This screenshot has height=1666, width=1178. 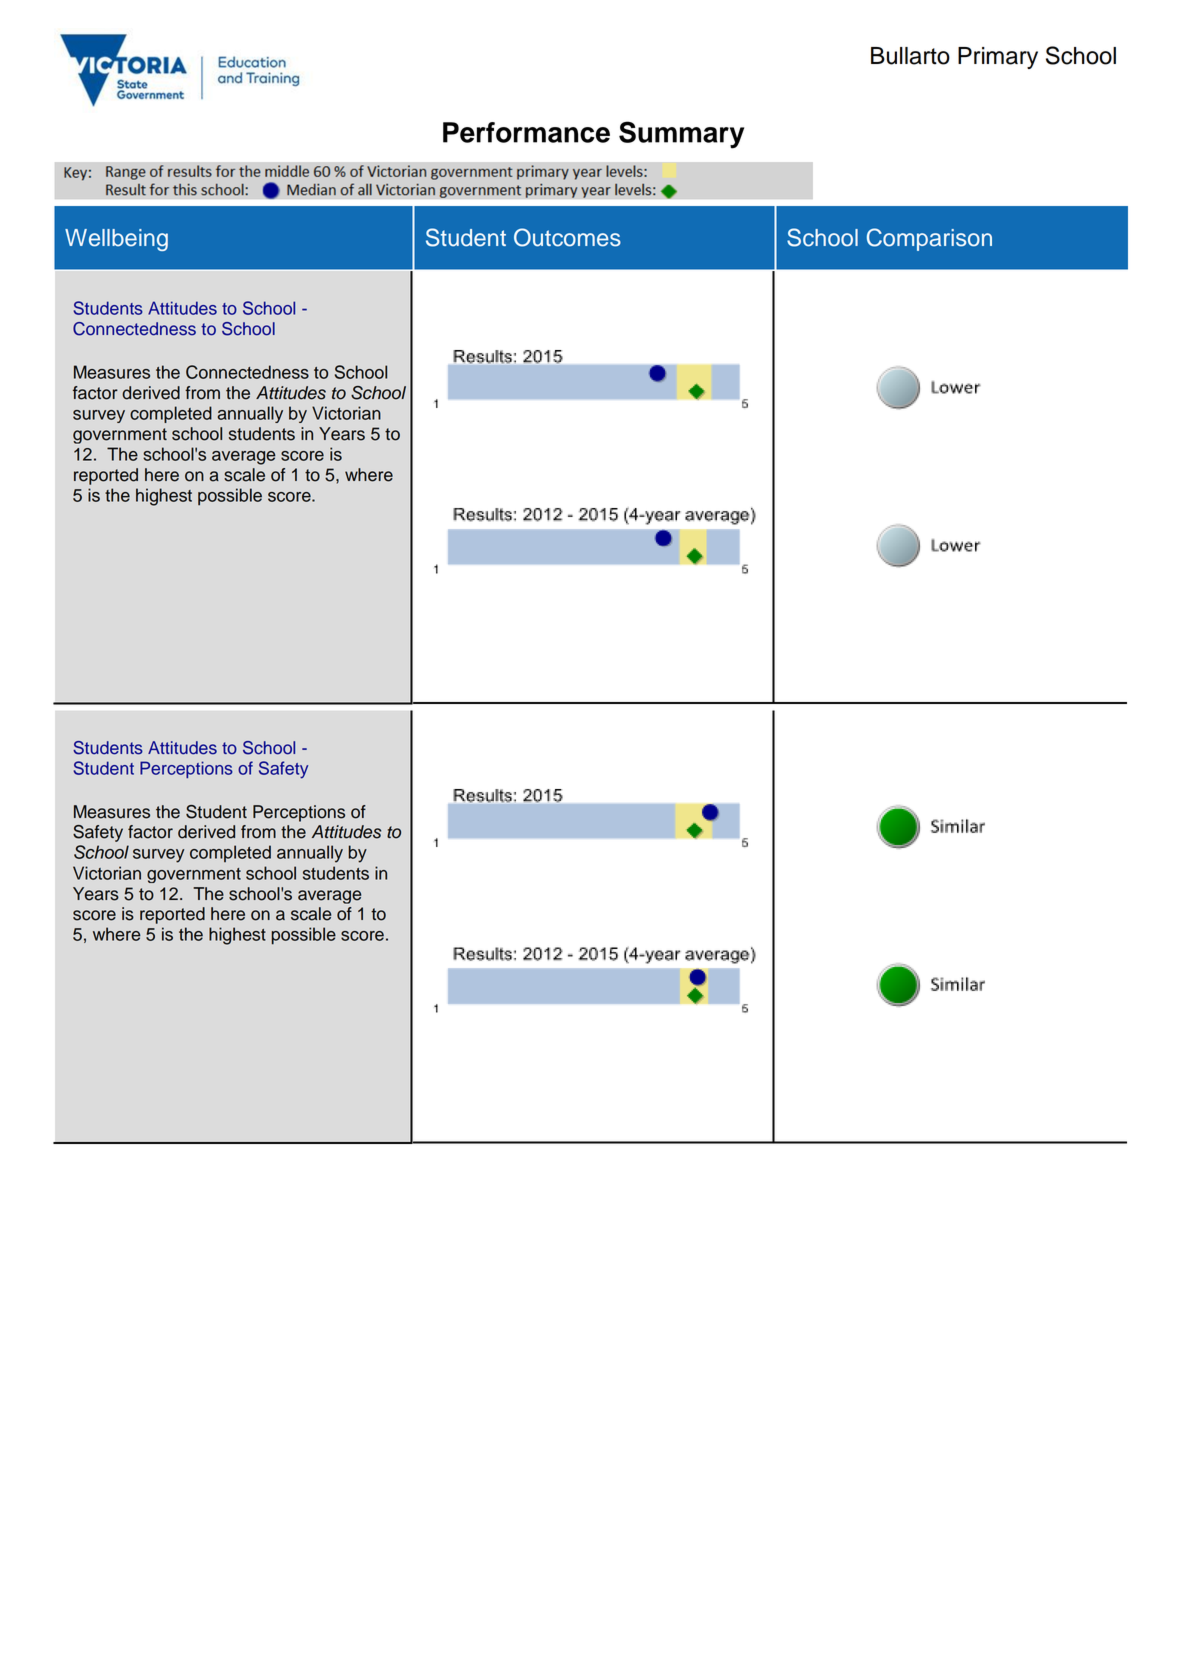 What do you see at coordinates (681, 135) in the screenshot?
I see `Summary` at bounding box center [681, 135].
